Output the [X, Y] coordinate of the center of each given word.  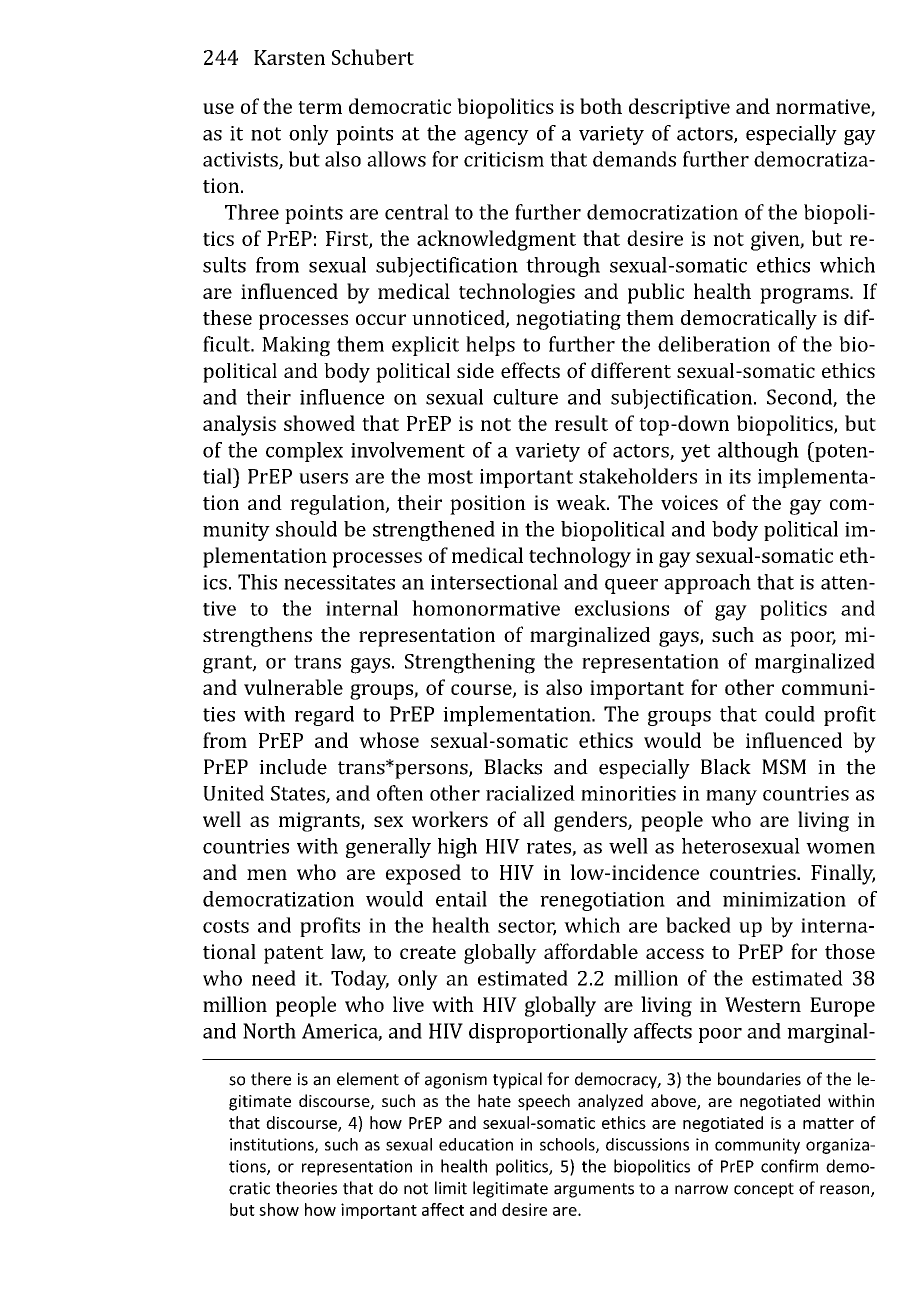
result [581, 423]
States [299, 794]
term [320, 107]
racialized [530, 793]
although [758, 452]
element [368, 1079]
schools [568, 1145]
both [601, 106]
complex [304, 452]
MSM [784, 767]
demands [634, 159]
